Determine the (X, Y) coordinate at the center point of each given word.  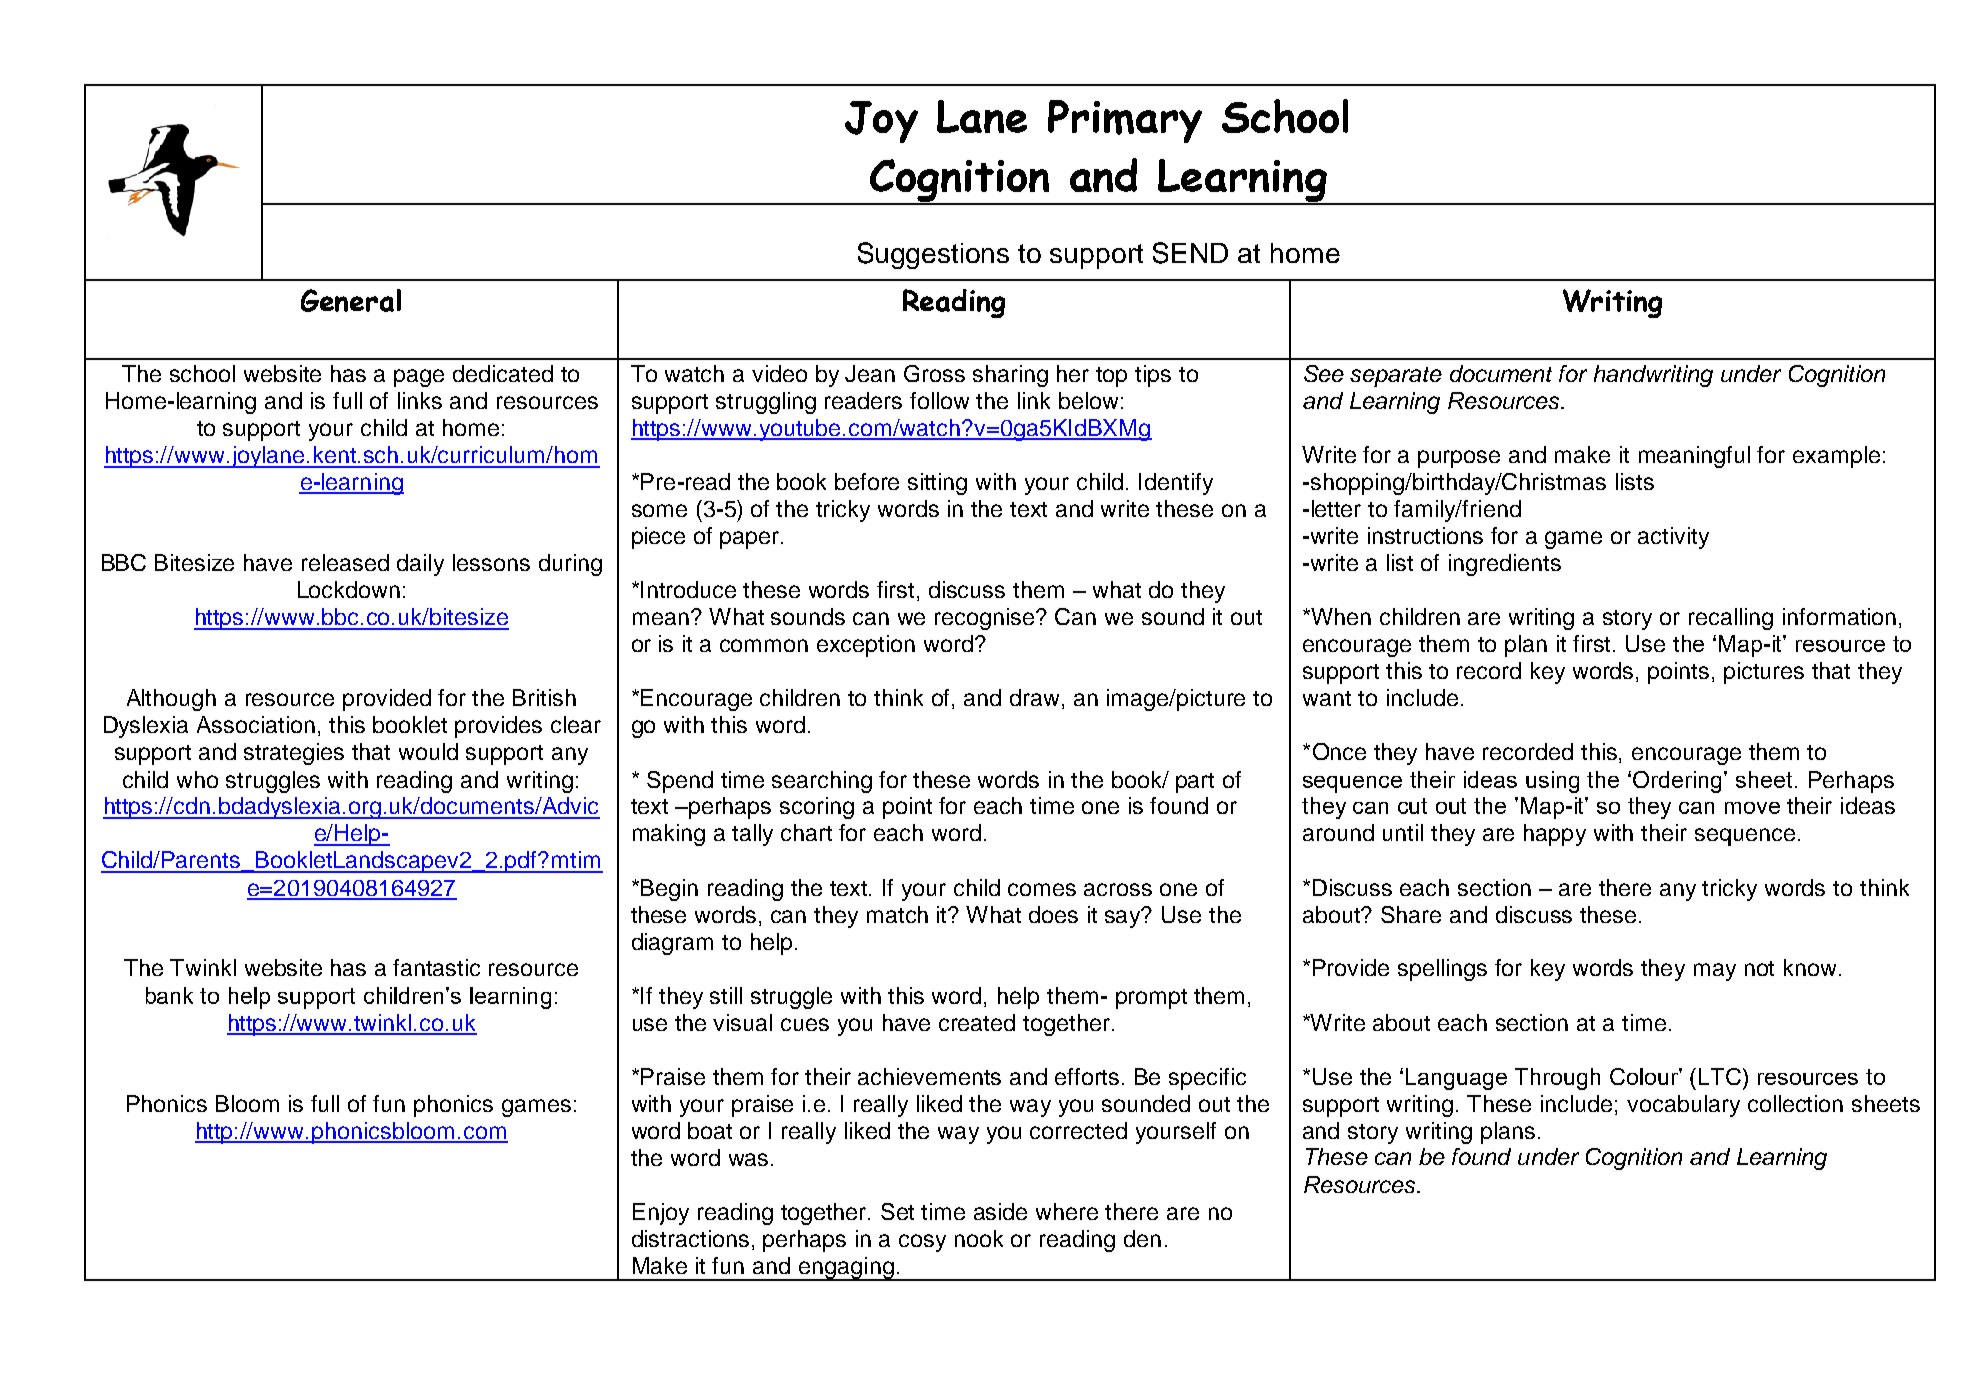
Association (256, 724)
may (1715, 972)
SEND (1190, 253)
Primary (1125, 121)
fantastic (436, 967)
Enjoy (661, 1214)
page (419, 378)
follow (939, 400)
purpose (1459, 459)
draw (1036, 699)
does (1053, 914)
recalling (1731, 619)
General (351, 300)
